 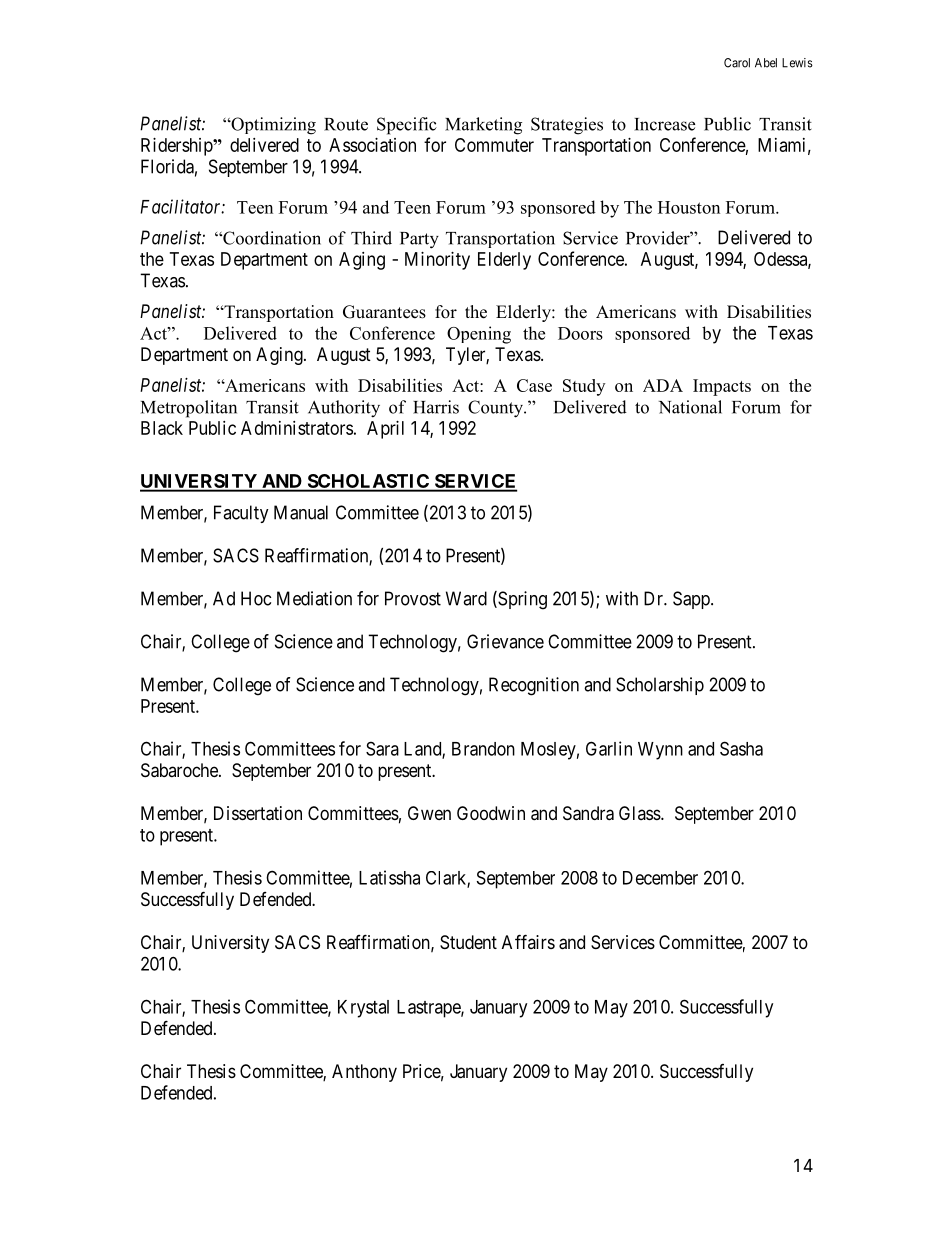 I want to click on Ridership, so click(x=177, y=147).
